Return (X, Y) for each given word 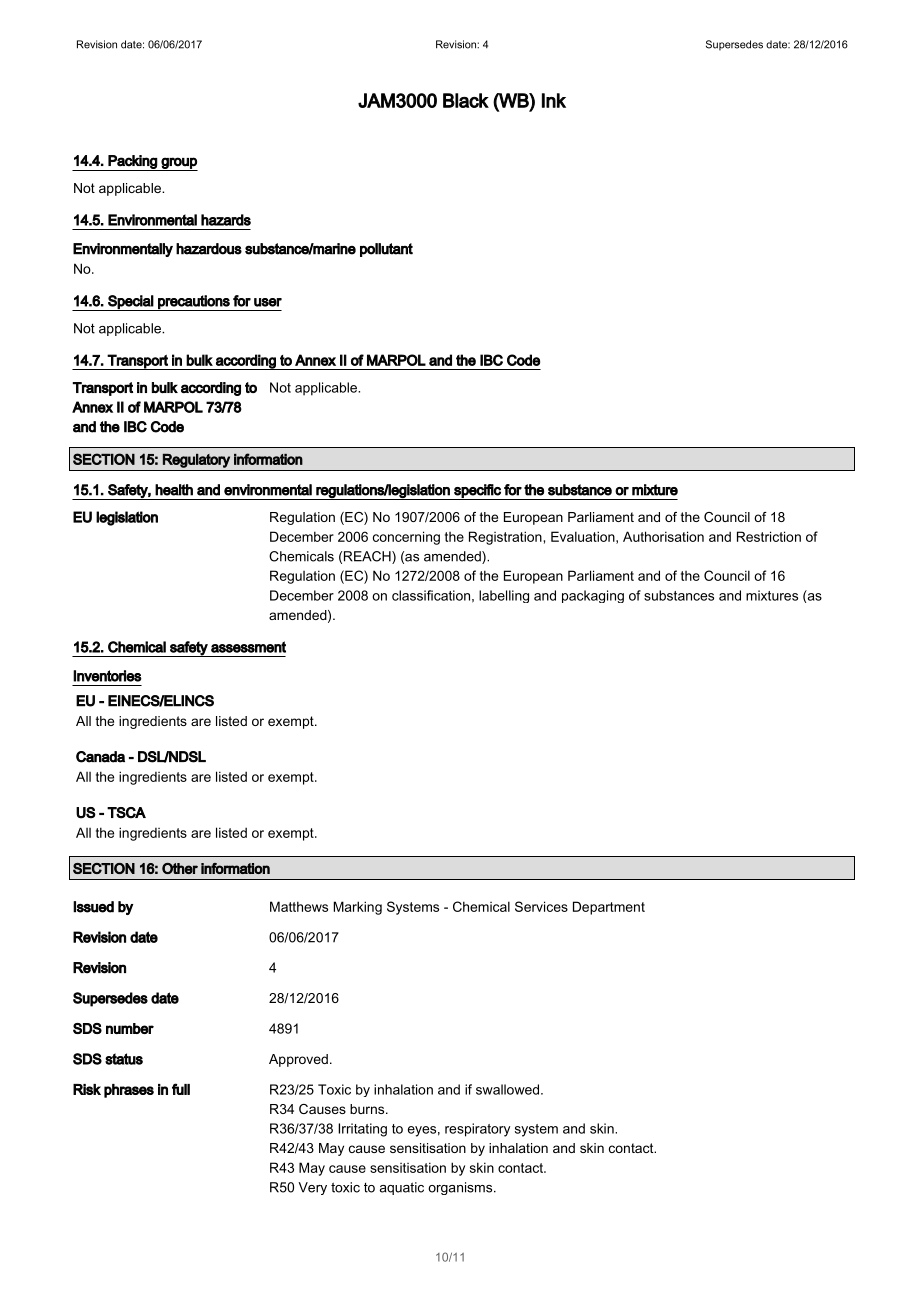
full (181, 1089)
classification (431, 595)
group (178, 164)
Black (466, 100)
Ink (554, 100)
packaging (593, 596)
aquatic (402, 1188)
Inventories (107, 676)
